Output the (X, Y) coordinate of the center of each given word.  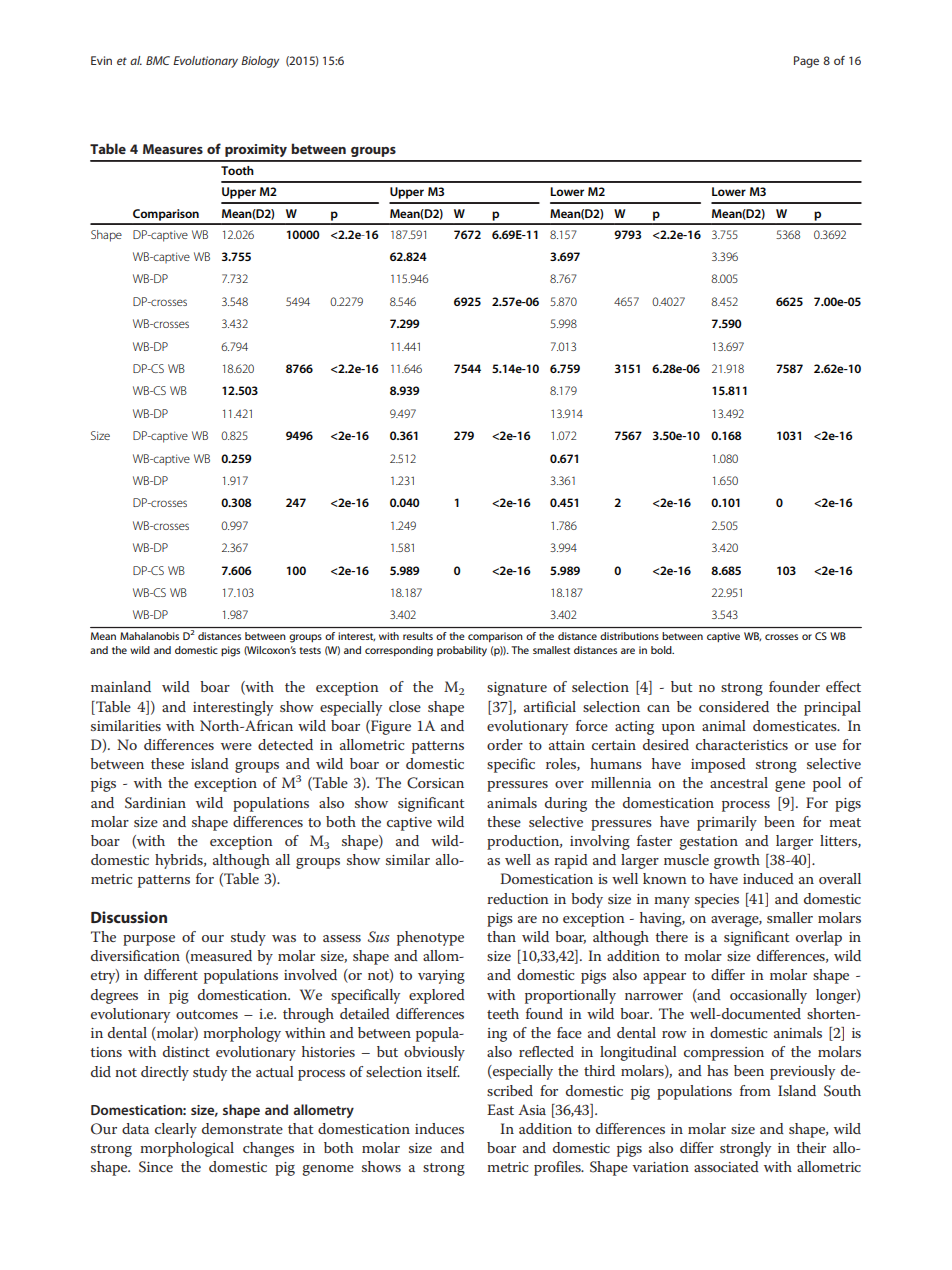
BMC (158, 60)
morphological (187, 1149)
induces (439, 1128)
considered (734, 706)
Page (806, 62)
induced (768, 878)
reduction (518, 898)
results (418, 636)
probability (462, 651)
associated (726, 1166)
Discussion (129, 917)
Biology (260, 62)
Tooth (237, 170)
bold (662, 650)
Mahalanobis (149, 636)
